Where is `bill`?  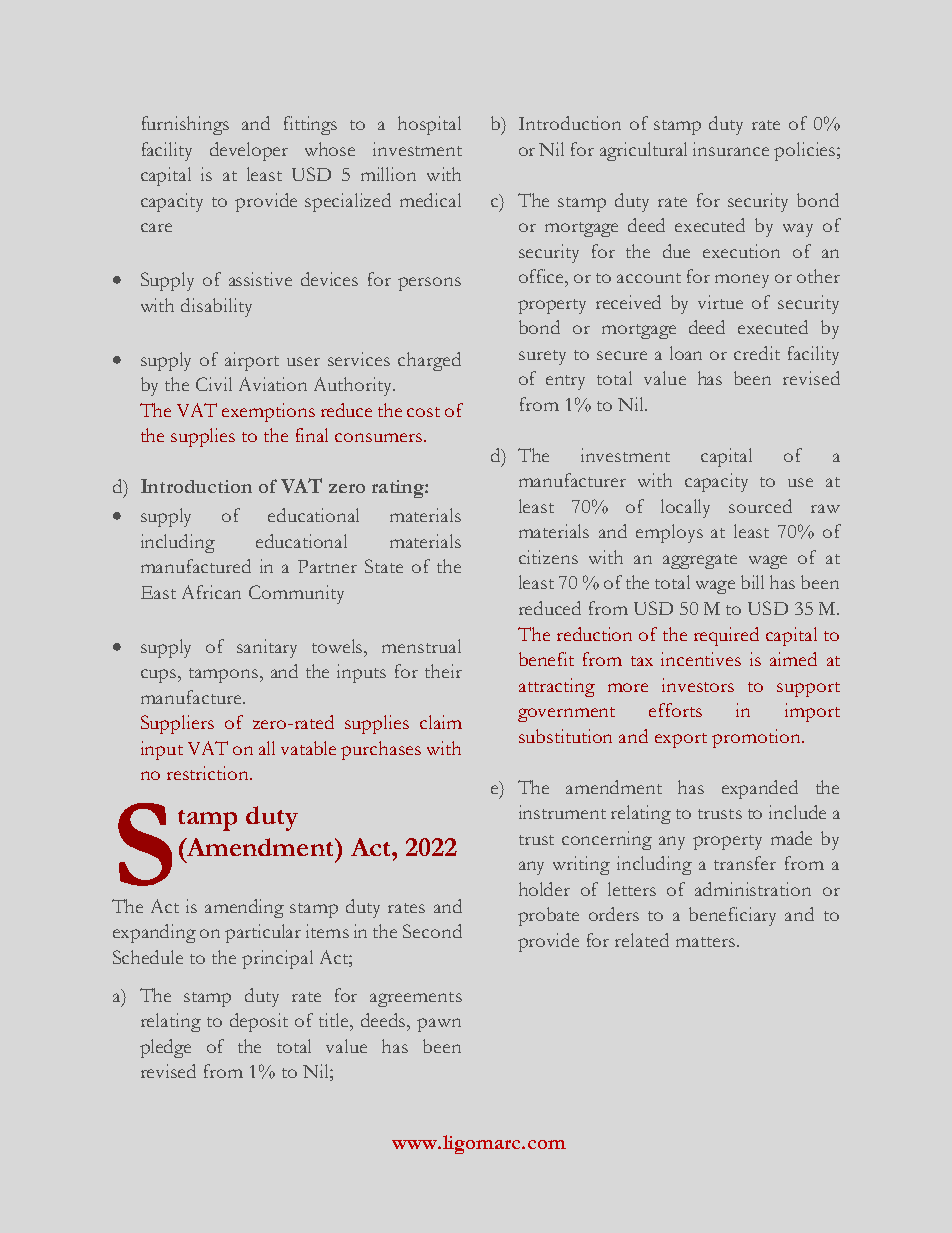 bill is located at coordinates (752, 582).
